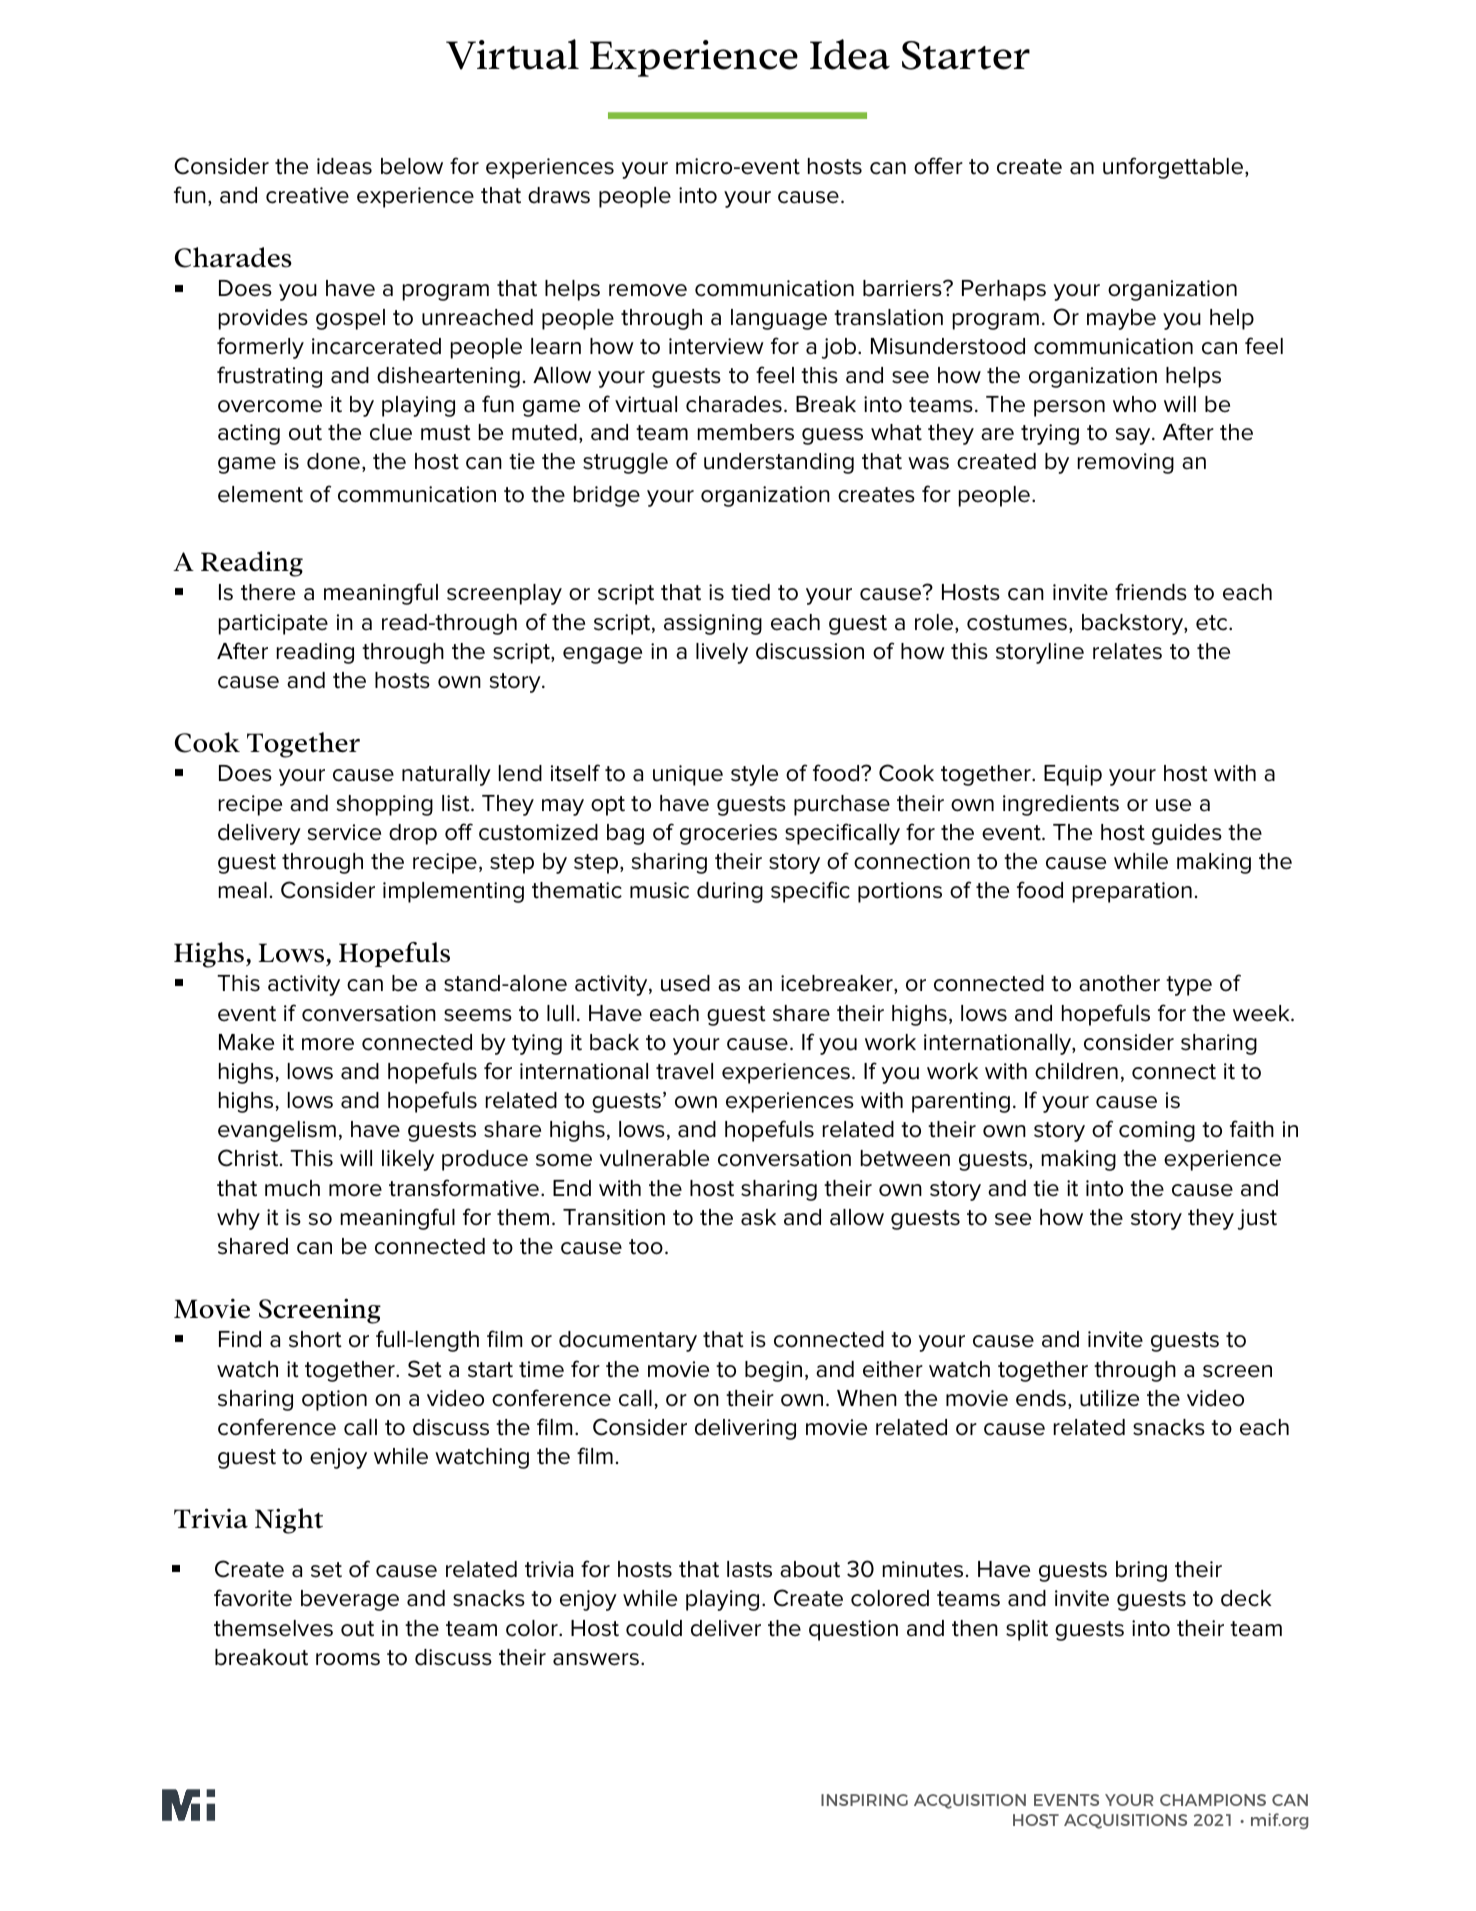  What do you see at coordinates (685, 983) in the screenshot?
I see `used` at bounding box center [685, 983].
